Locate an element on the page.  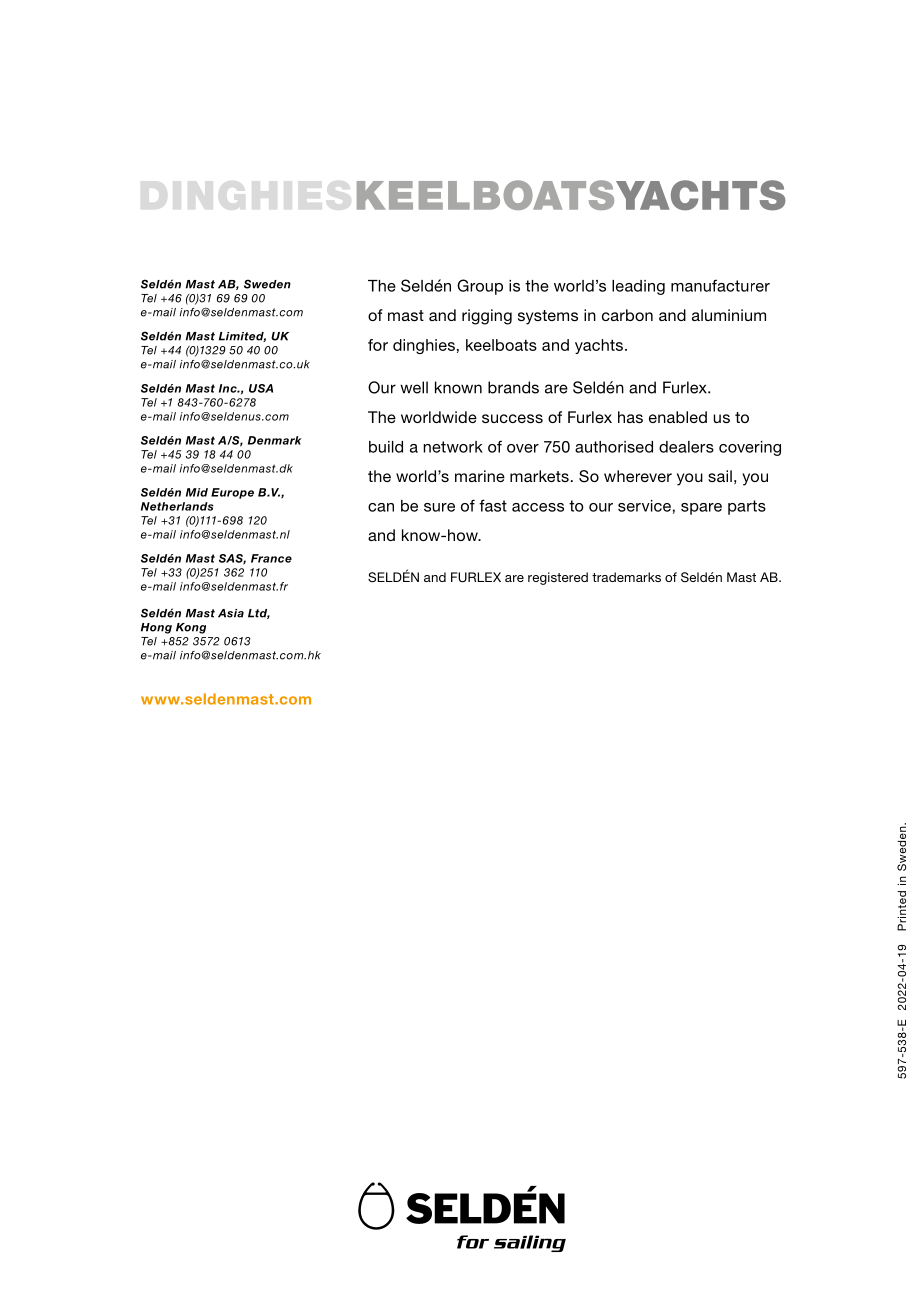
dealers is located at coordinates (686, 447).
